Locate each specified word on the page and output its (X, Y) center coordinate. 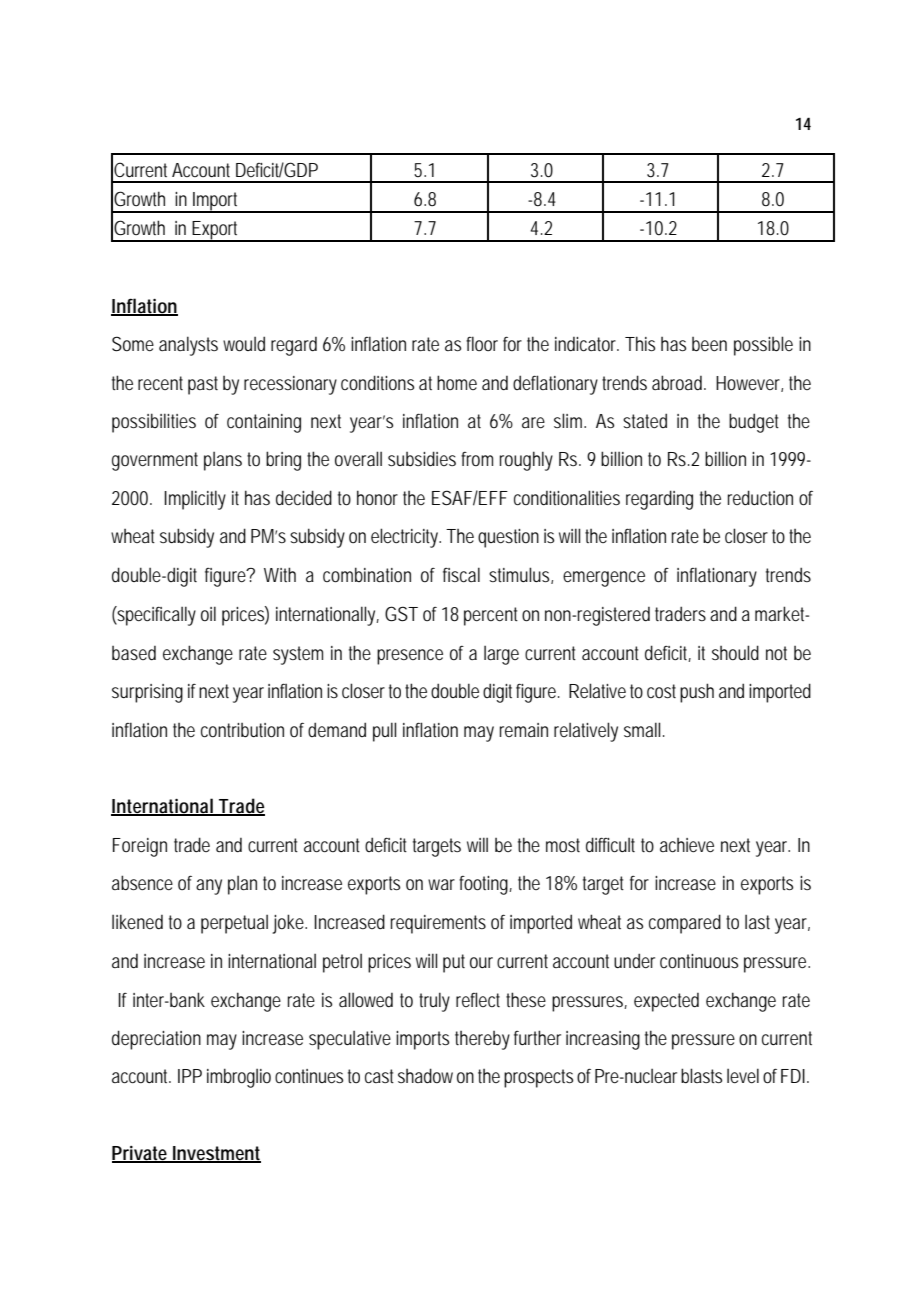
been (709, 344)
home (457, 382)
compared (685, 924)
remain (524, 730)
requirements (438, 924)
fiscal (461, 574)
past (203, 385)
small (642, 729)
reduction (760, 498)
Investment (216, 1154)
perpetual (234, 924)
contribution (242, 730)
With (280, 574)
